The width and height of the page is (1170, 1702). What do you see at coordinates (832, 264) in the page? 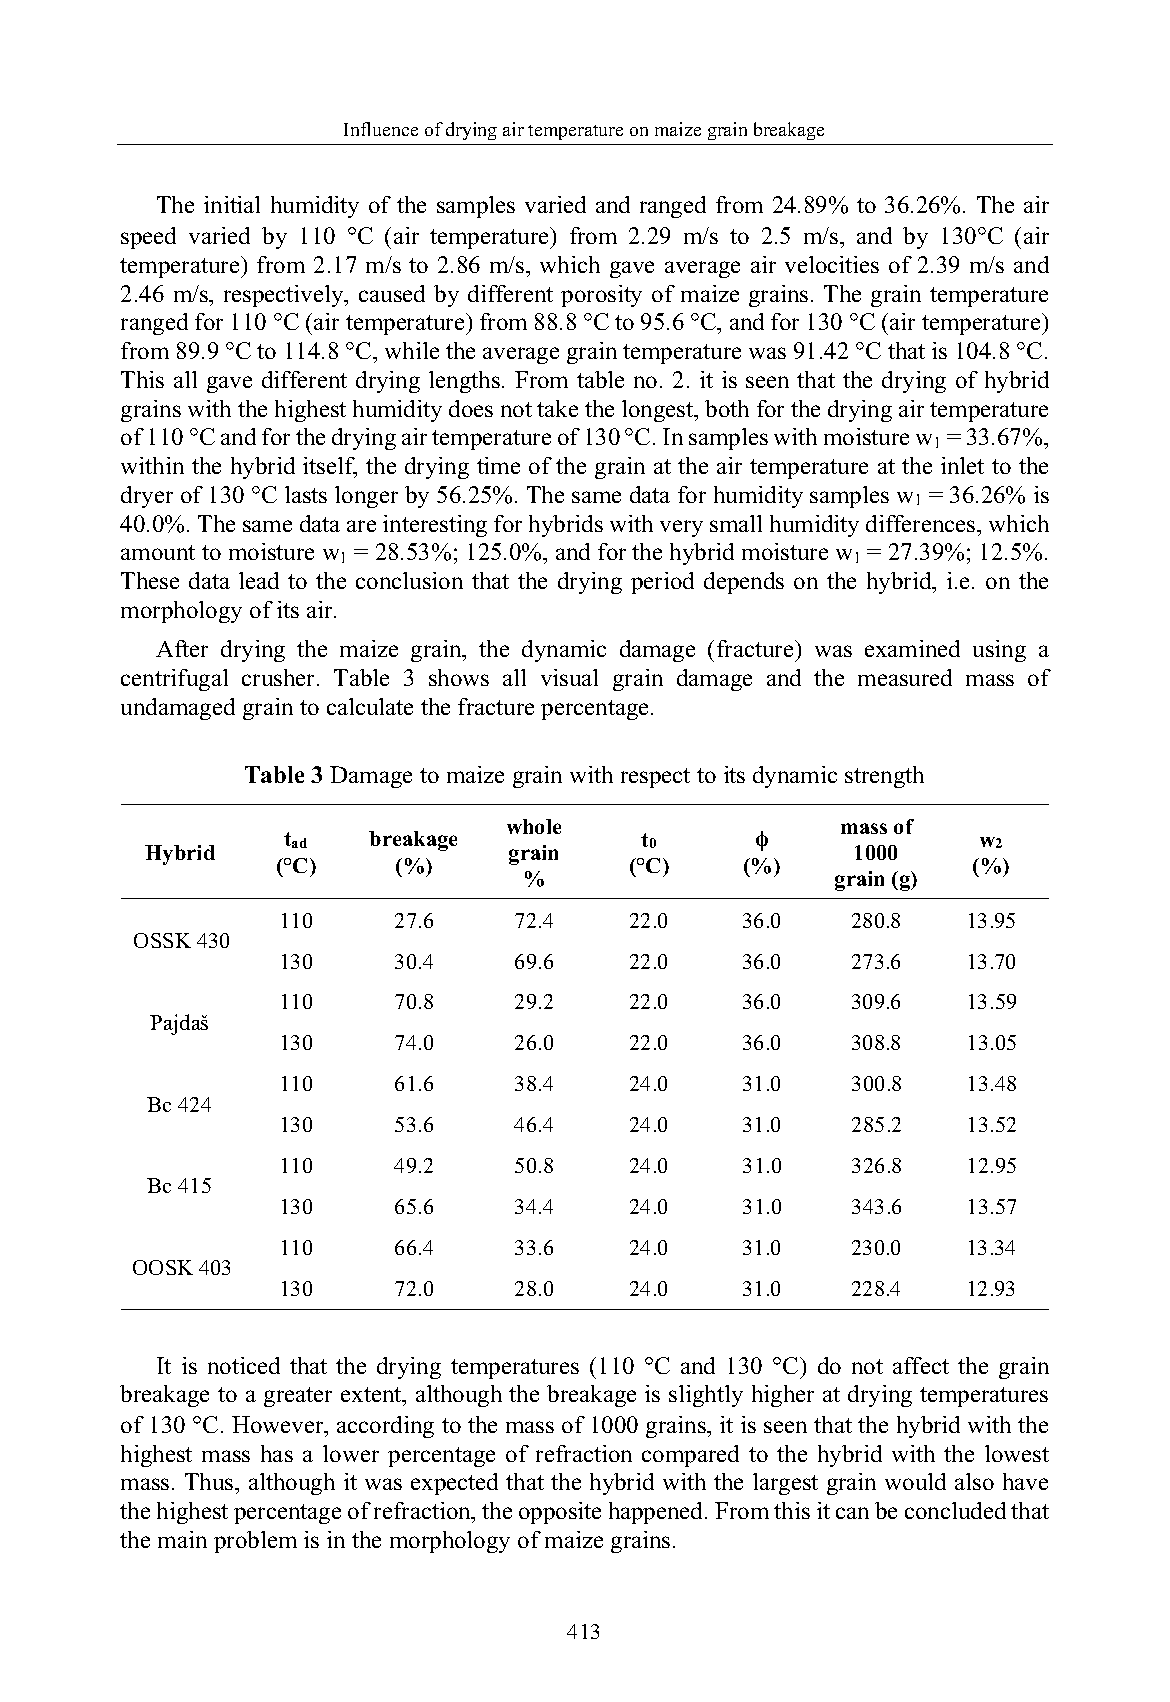
I see `velocities` at bounding box center [832, 264].
